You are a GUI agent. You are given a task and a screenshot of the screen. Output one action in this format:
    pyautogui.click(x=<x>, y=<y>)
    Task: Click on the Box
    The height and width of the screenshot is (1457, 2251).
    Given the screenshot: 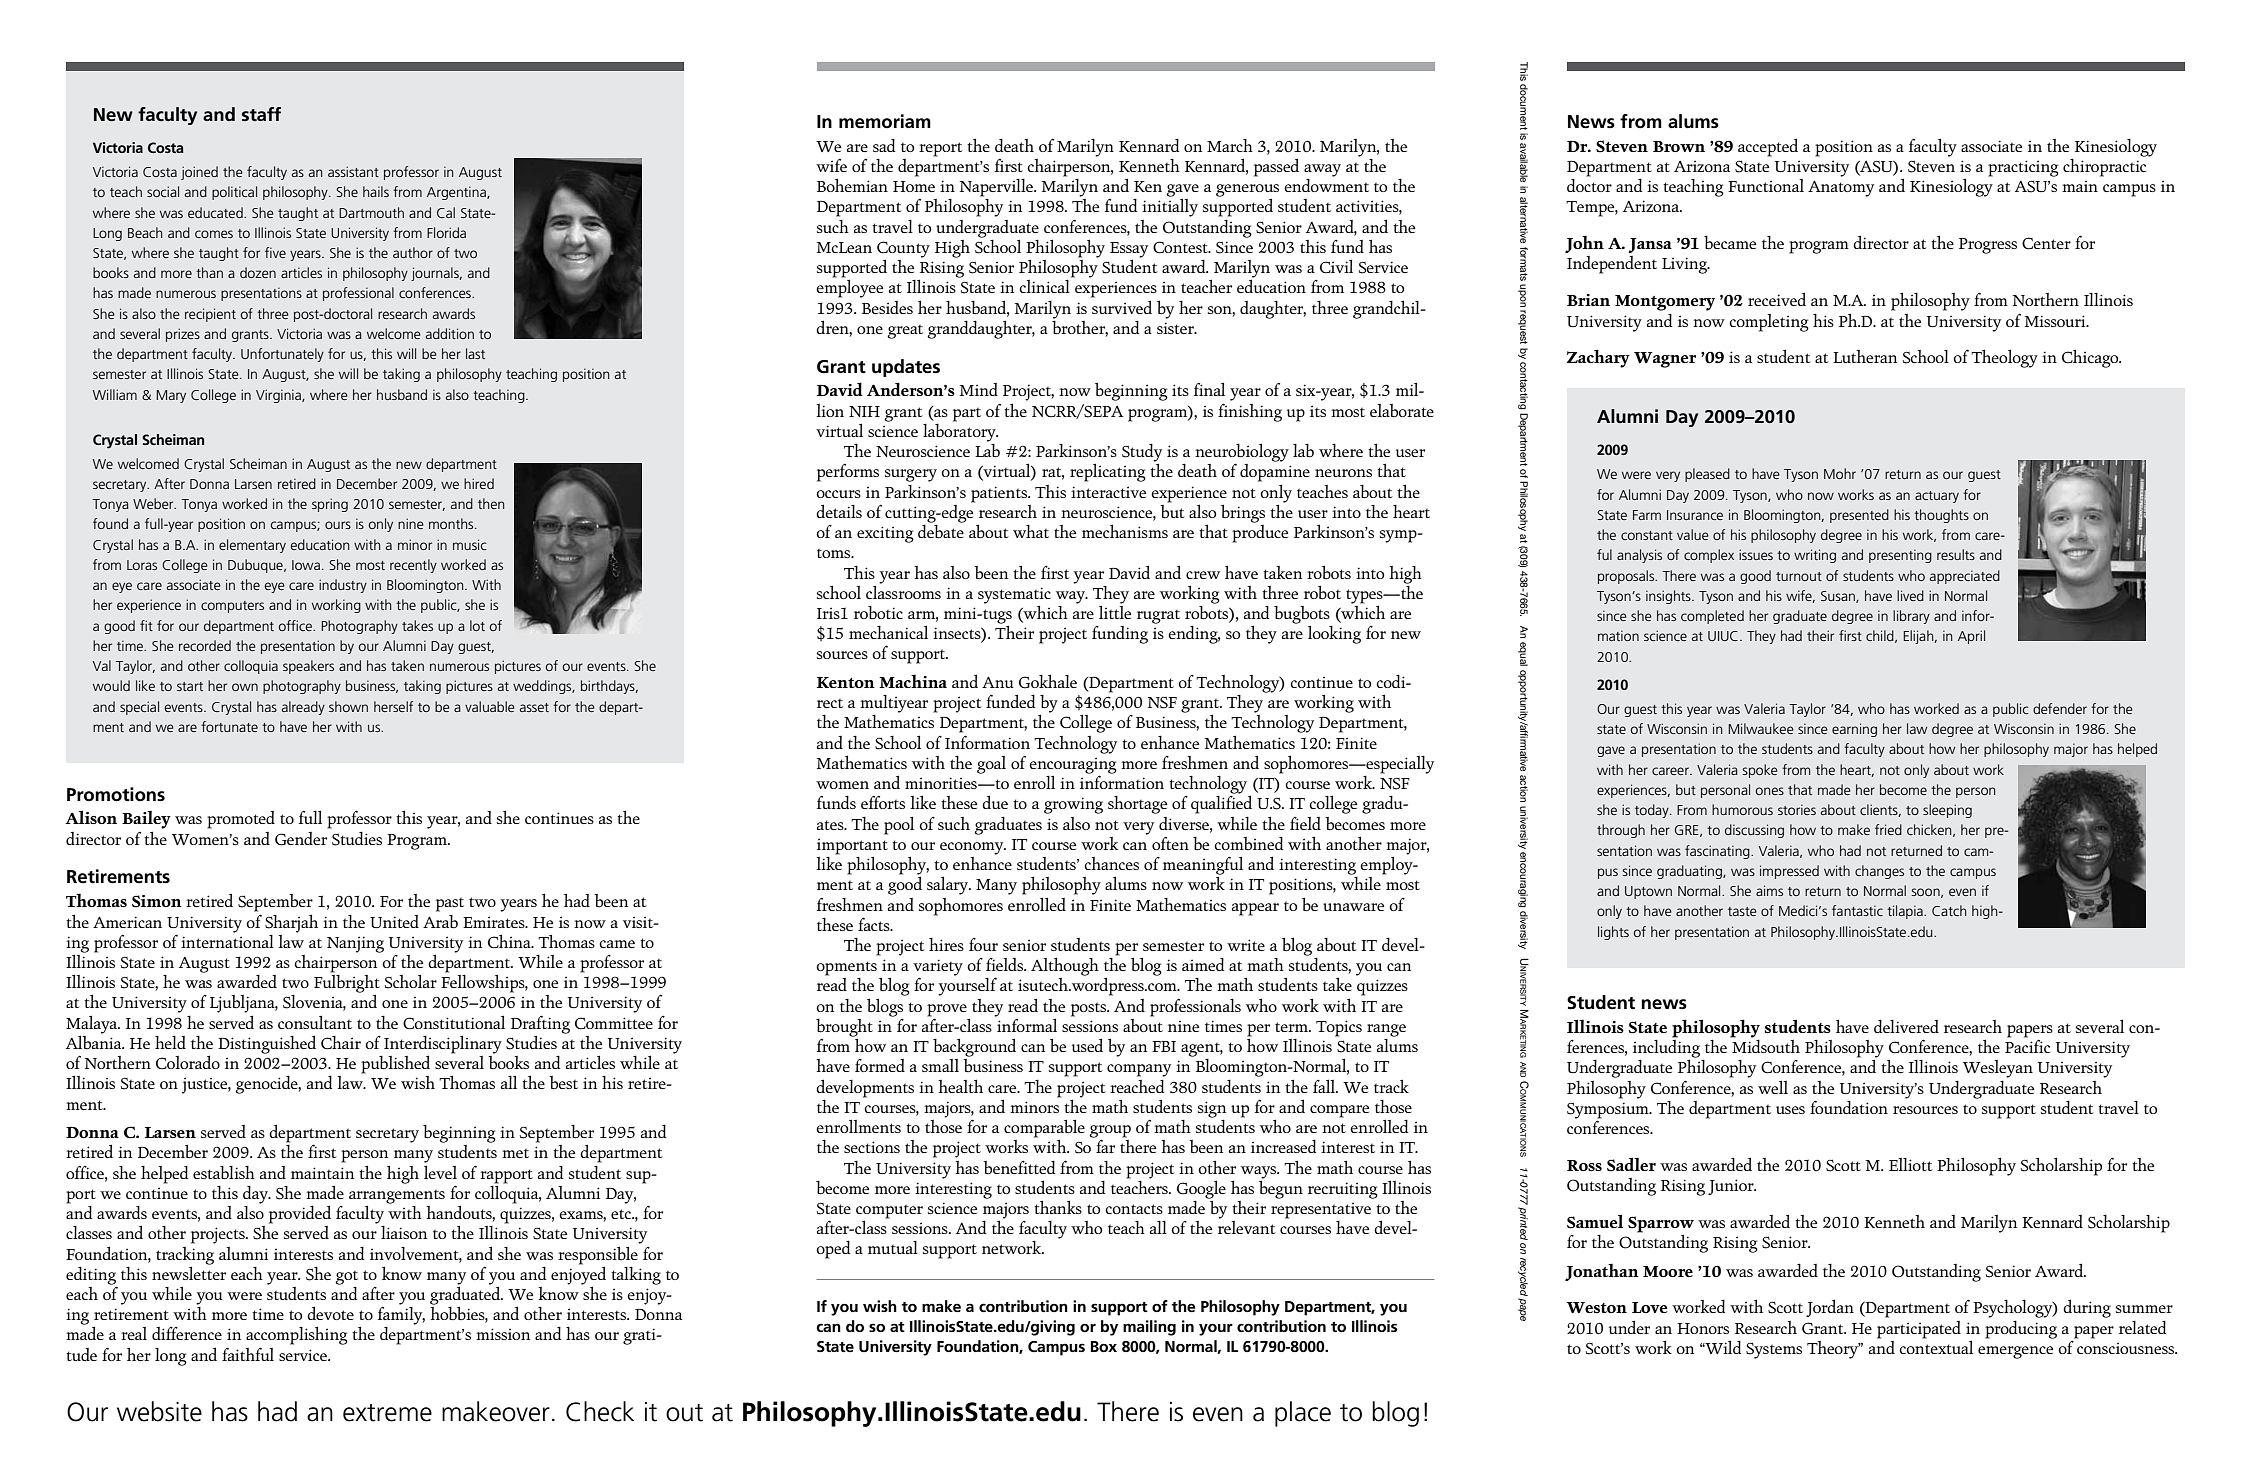 What is the action you would take?
    pyautogui.click(x=1104, y=1346)
